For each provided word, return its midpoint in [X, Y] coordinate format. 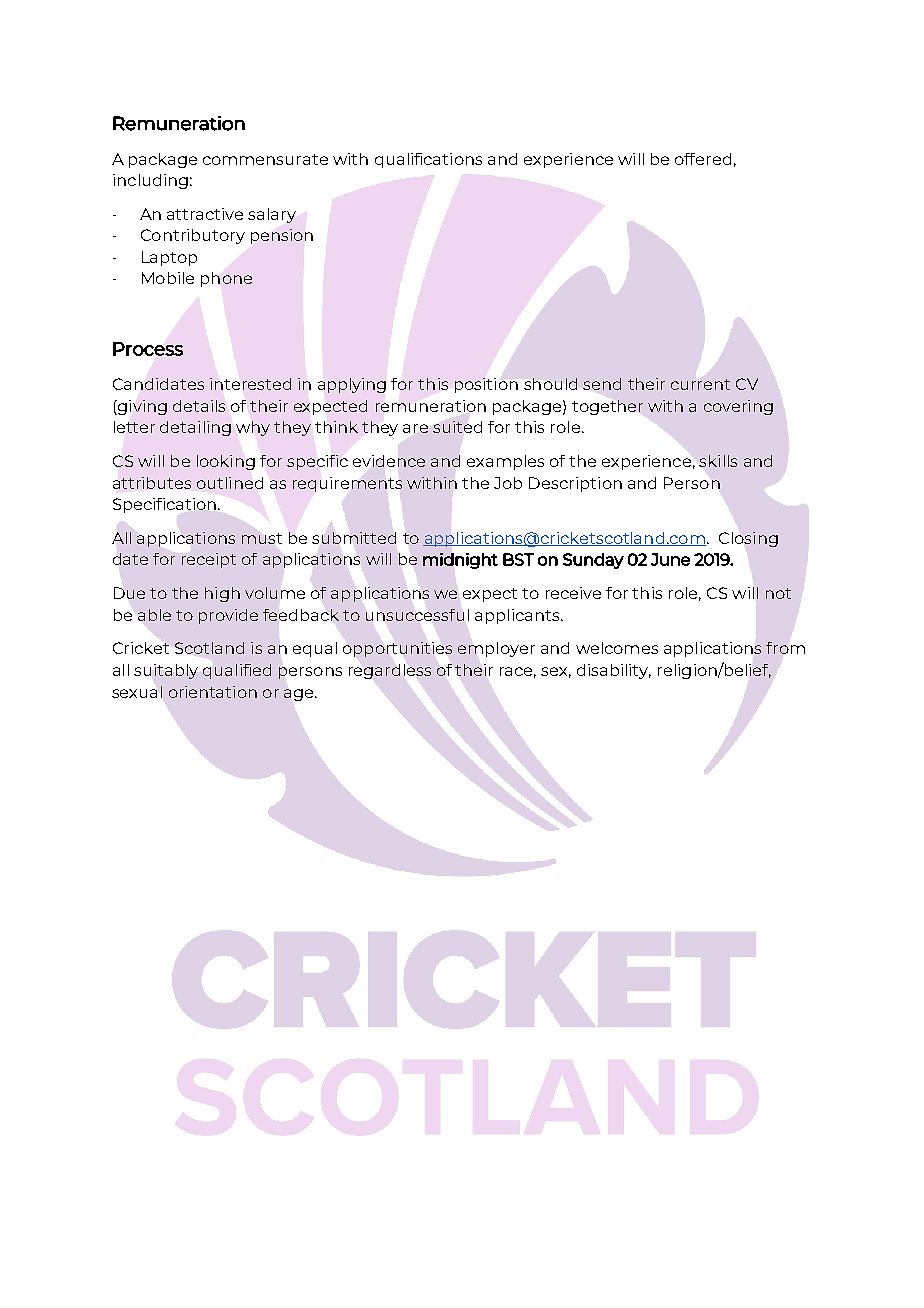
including [150, 181]
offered [703, 159]
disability [614, 671]
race [518, 672]
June [670, 559]
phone [226, 279]
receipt [209, 560]
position [486, 385]
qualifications [428, 160]
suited [457, 427]
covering [738, 407]
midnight [460, 561]
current [700, 384]
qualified [237, 671]
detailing [195, 428]
